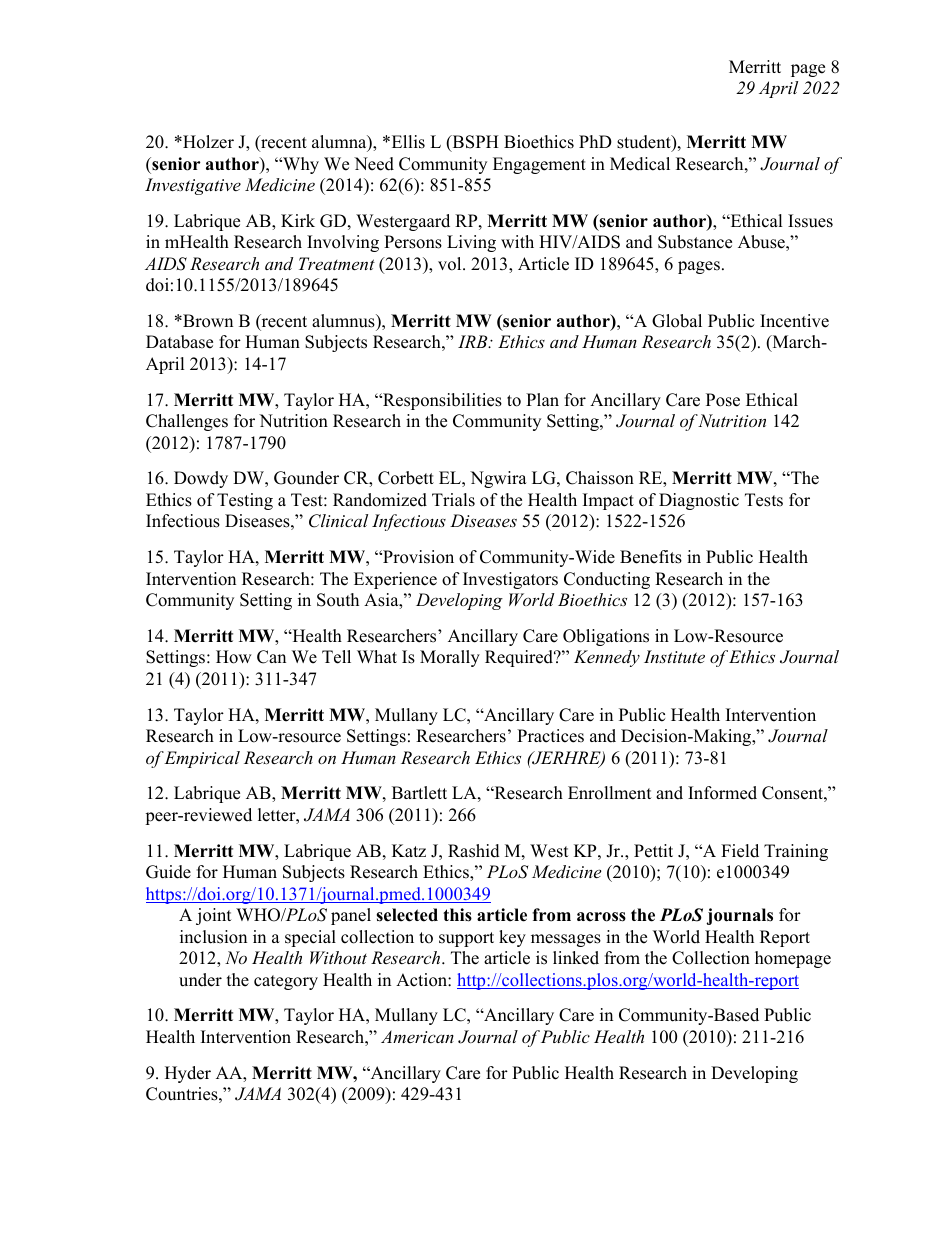 The width and height of the screenshot is (952, 1233). Describe the element at coordinates (417, 1036) in the screenshot. I see `American` at that location.
